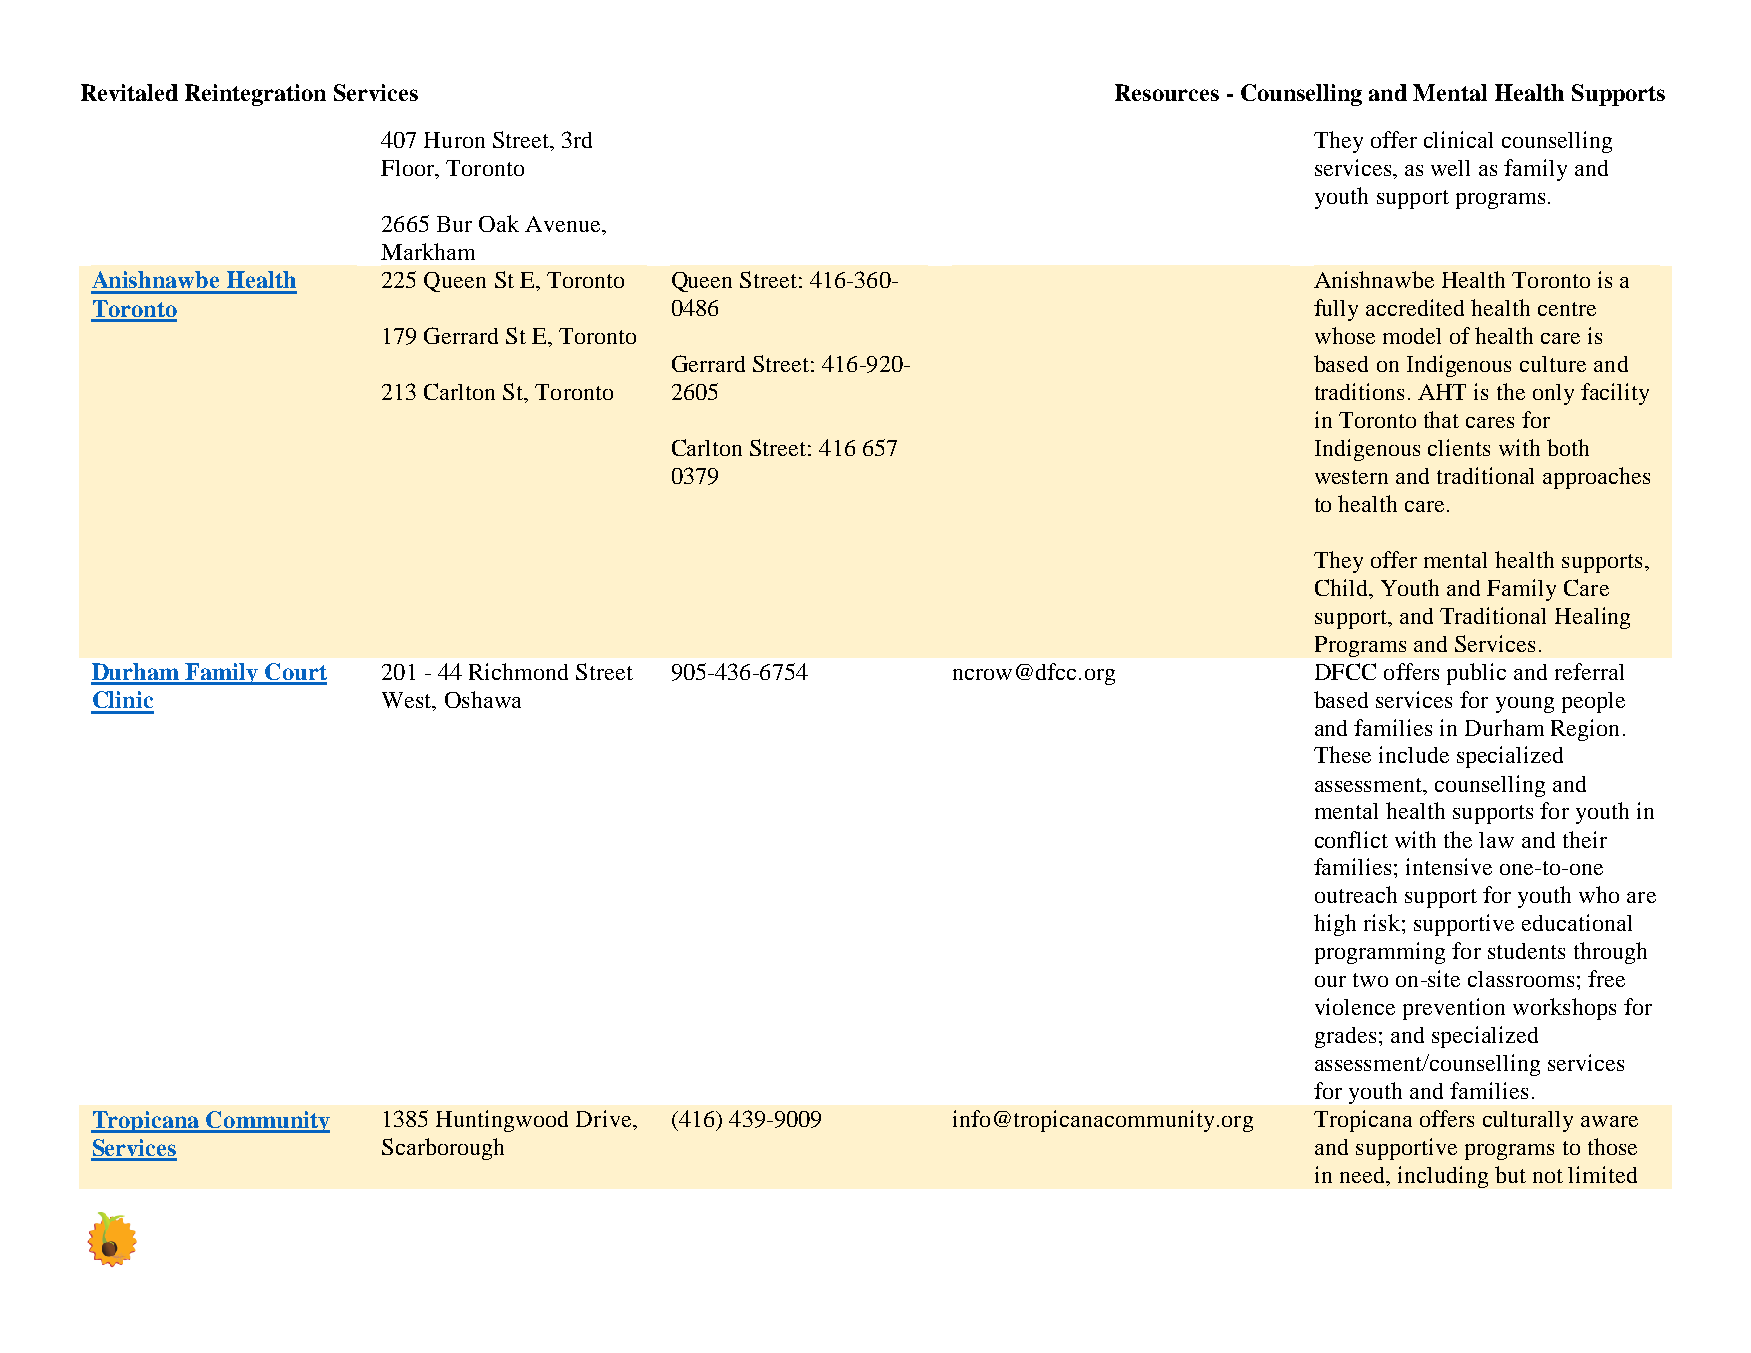  What do you see at coordinates (1442, 392) in the screenshot?
I see `AHT` at bounding box center [1442, 392].
